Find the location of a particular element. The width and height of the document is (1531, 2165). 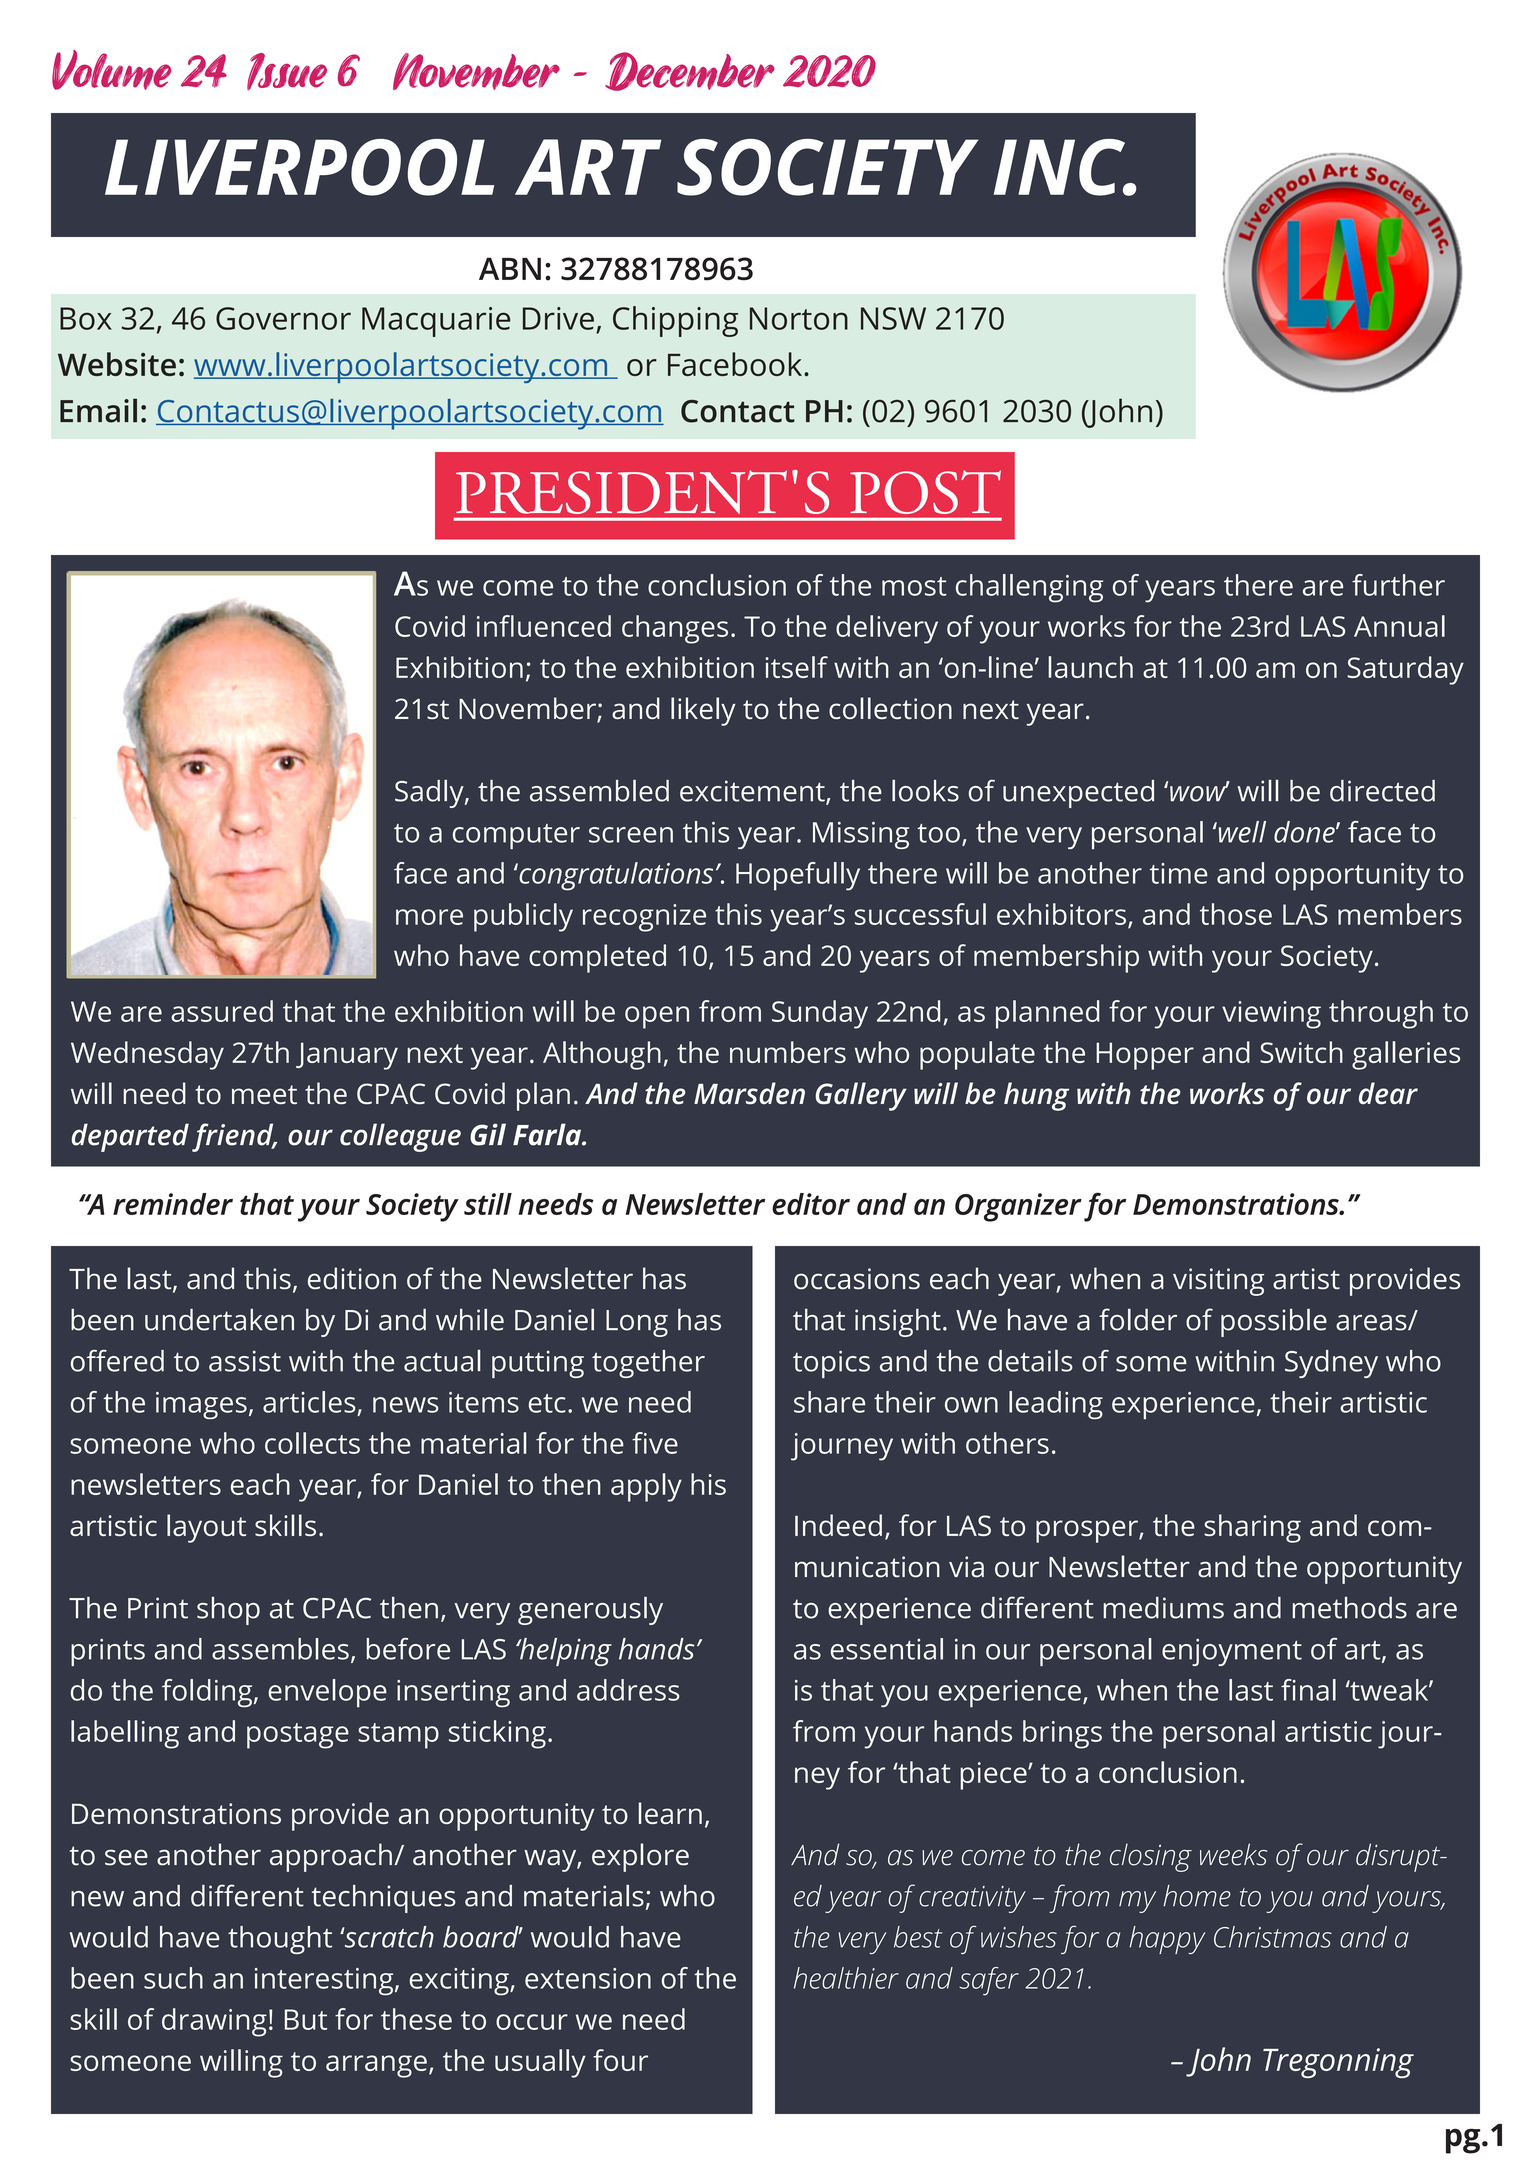

drawing is located at coordinates (214, 2022).
